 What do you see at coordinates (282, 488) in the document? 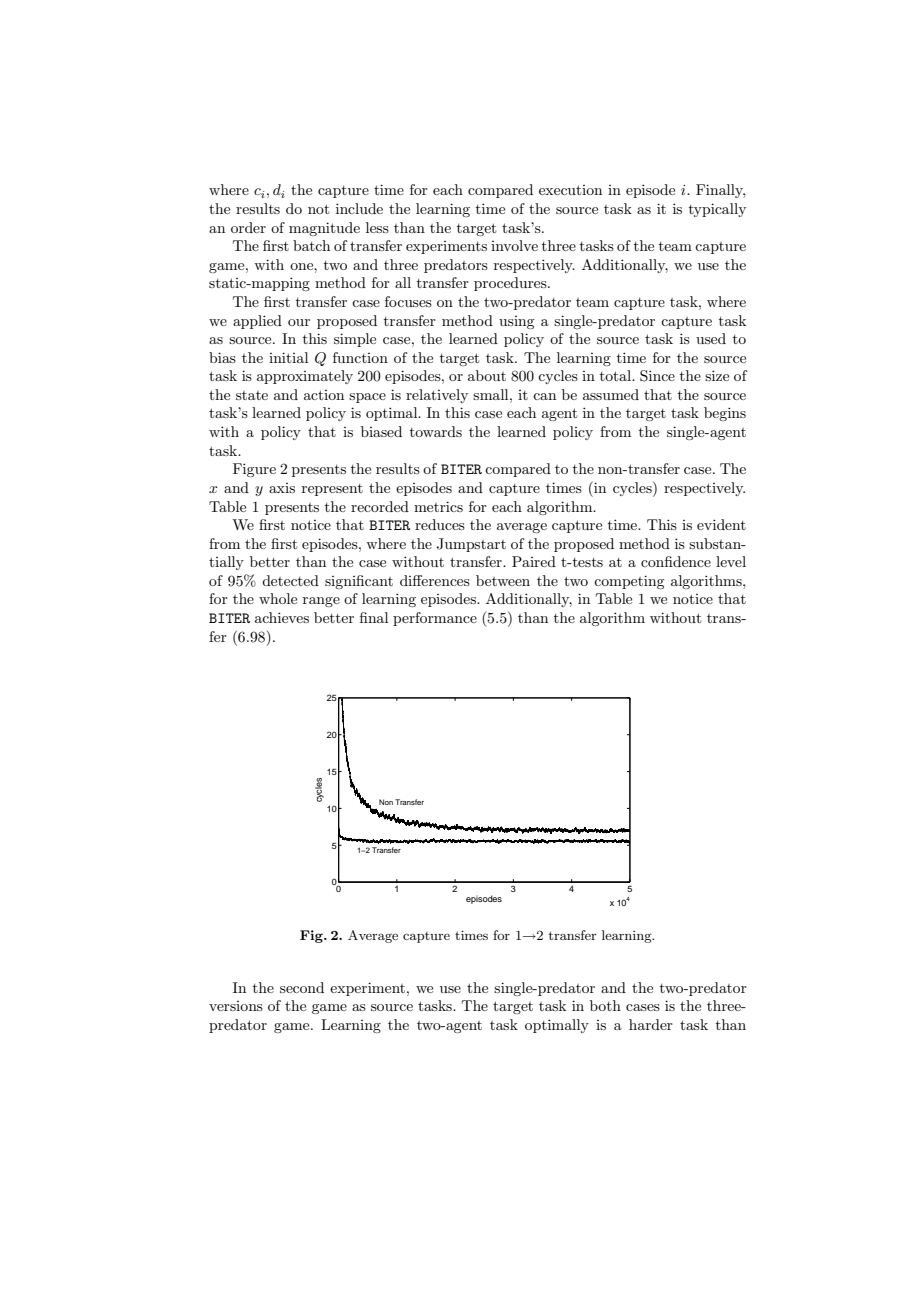
I see `axis` at bounding box center [282, 488].
